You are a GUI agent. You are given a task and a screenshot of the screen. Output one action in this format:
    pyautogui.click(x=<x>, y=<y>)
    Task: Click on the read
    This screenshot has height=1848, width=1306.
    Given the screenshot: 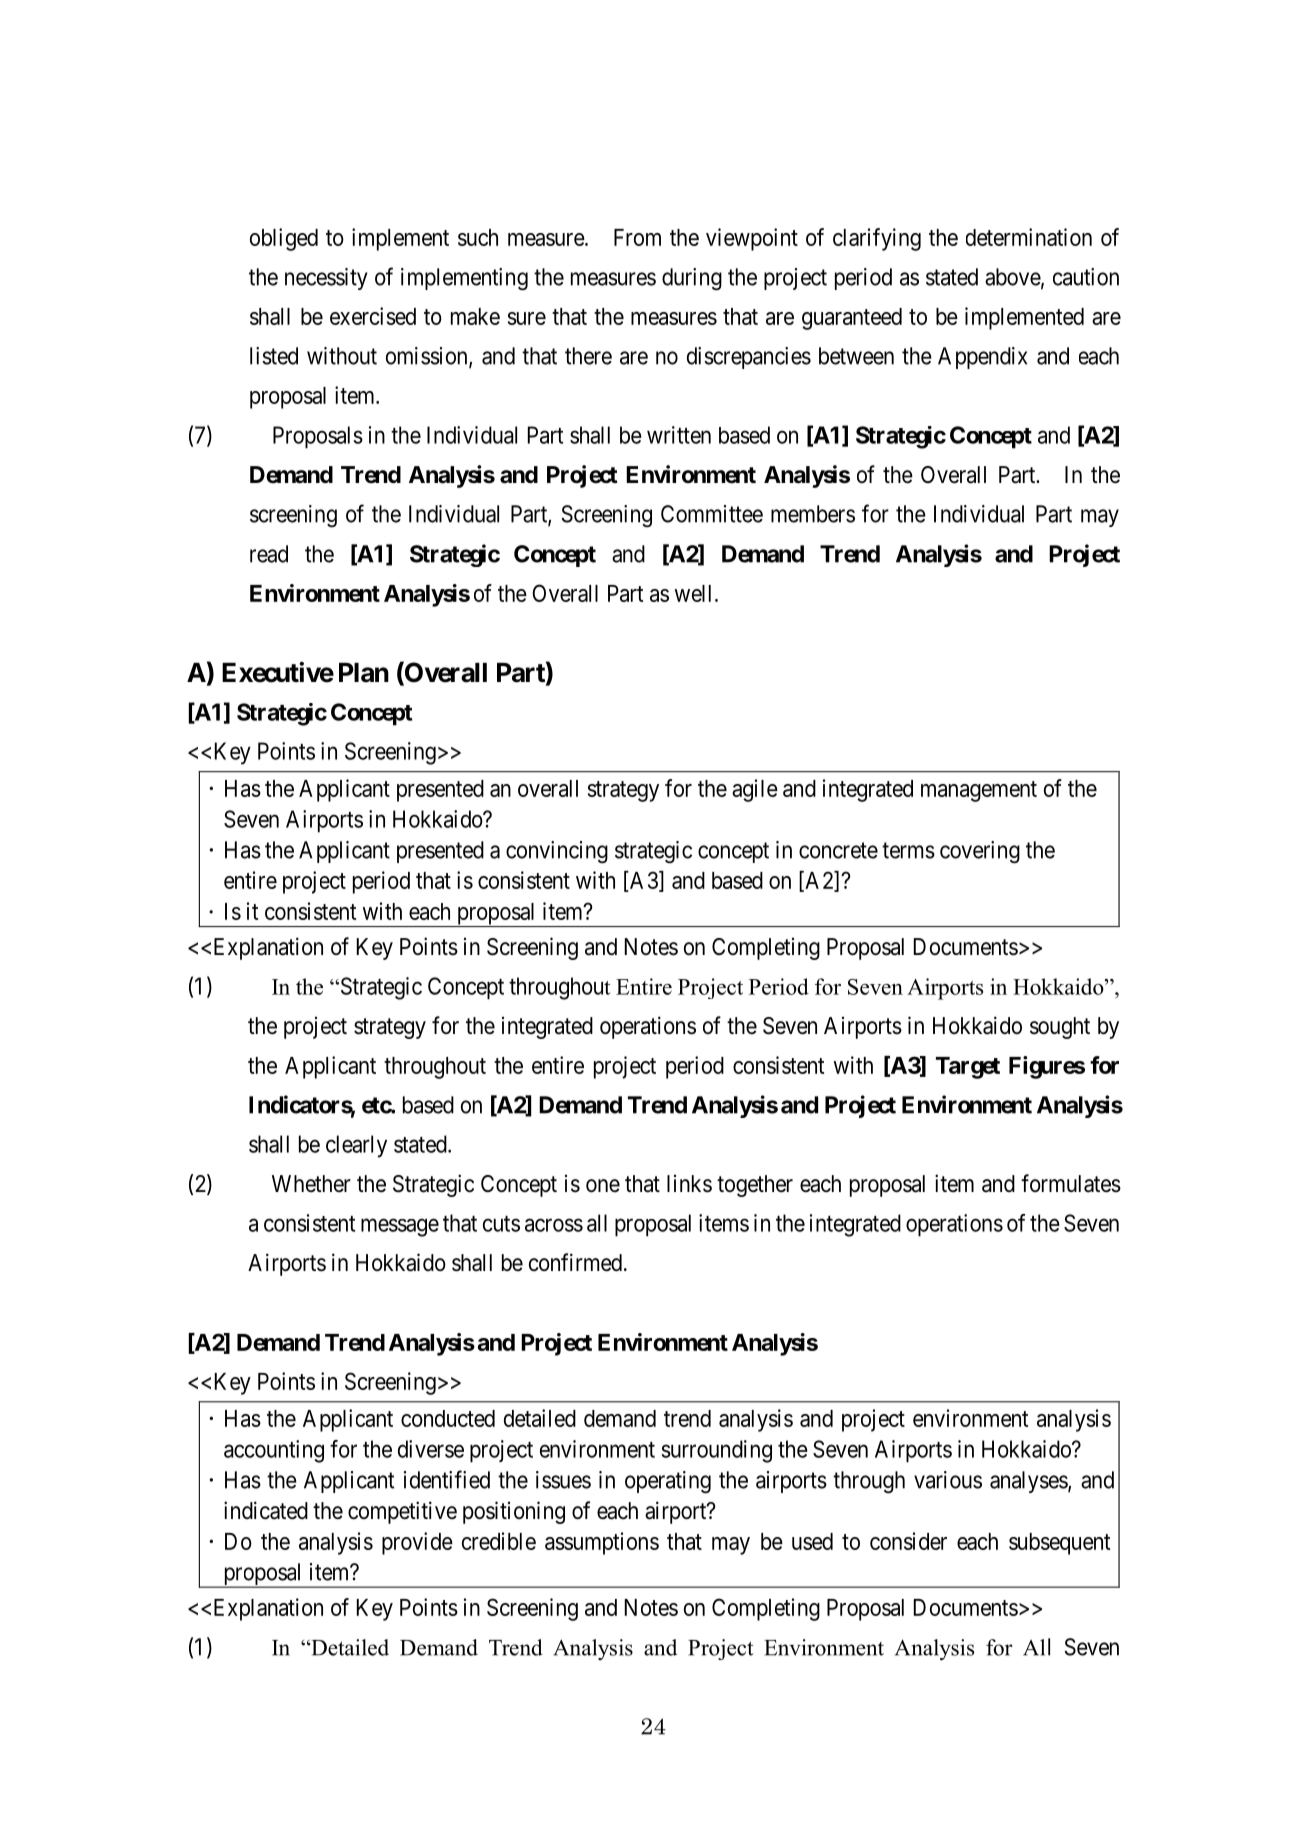 What is the action you would take?
    pyautogui.click(x=269, y=554)
